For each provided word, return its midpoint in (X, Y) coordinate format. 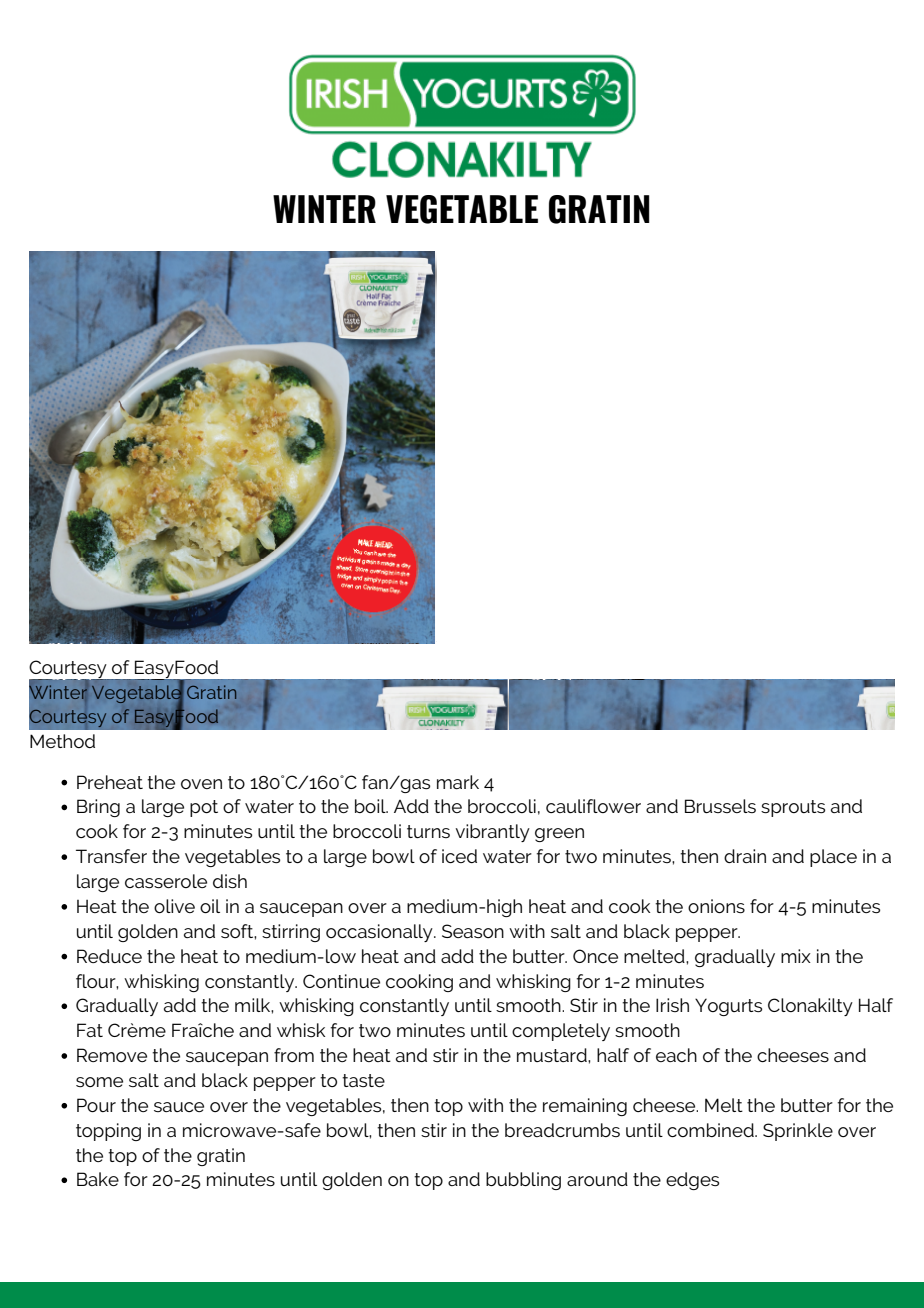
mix (796, 956)
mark (458, 782)
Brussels (720, 806)
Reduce (109, 956)
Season (473, 931)
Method (62, 741)
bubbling (523, 1181)
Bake (98, 1179)
